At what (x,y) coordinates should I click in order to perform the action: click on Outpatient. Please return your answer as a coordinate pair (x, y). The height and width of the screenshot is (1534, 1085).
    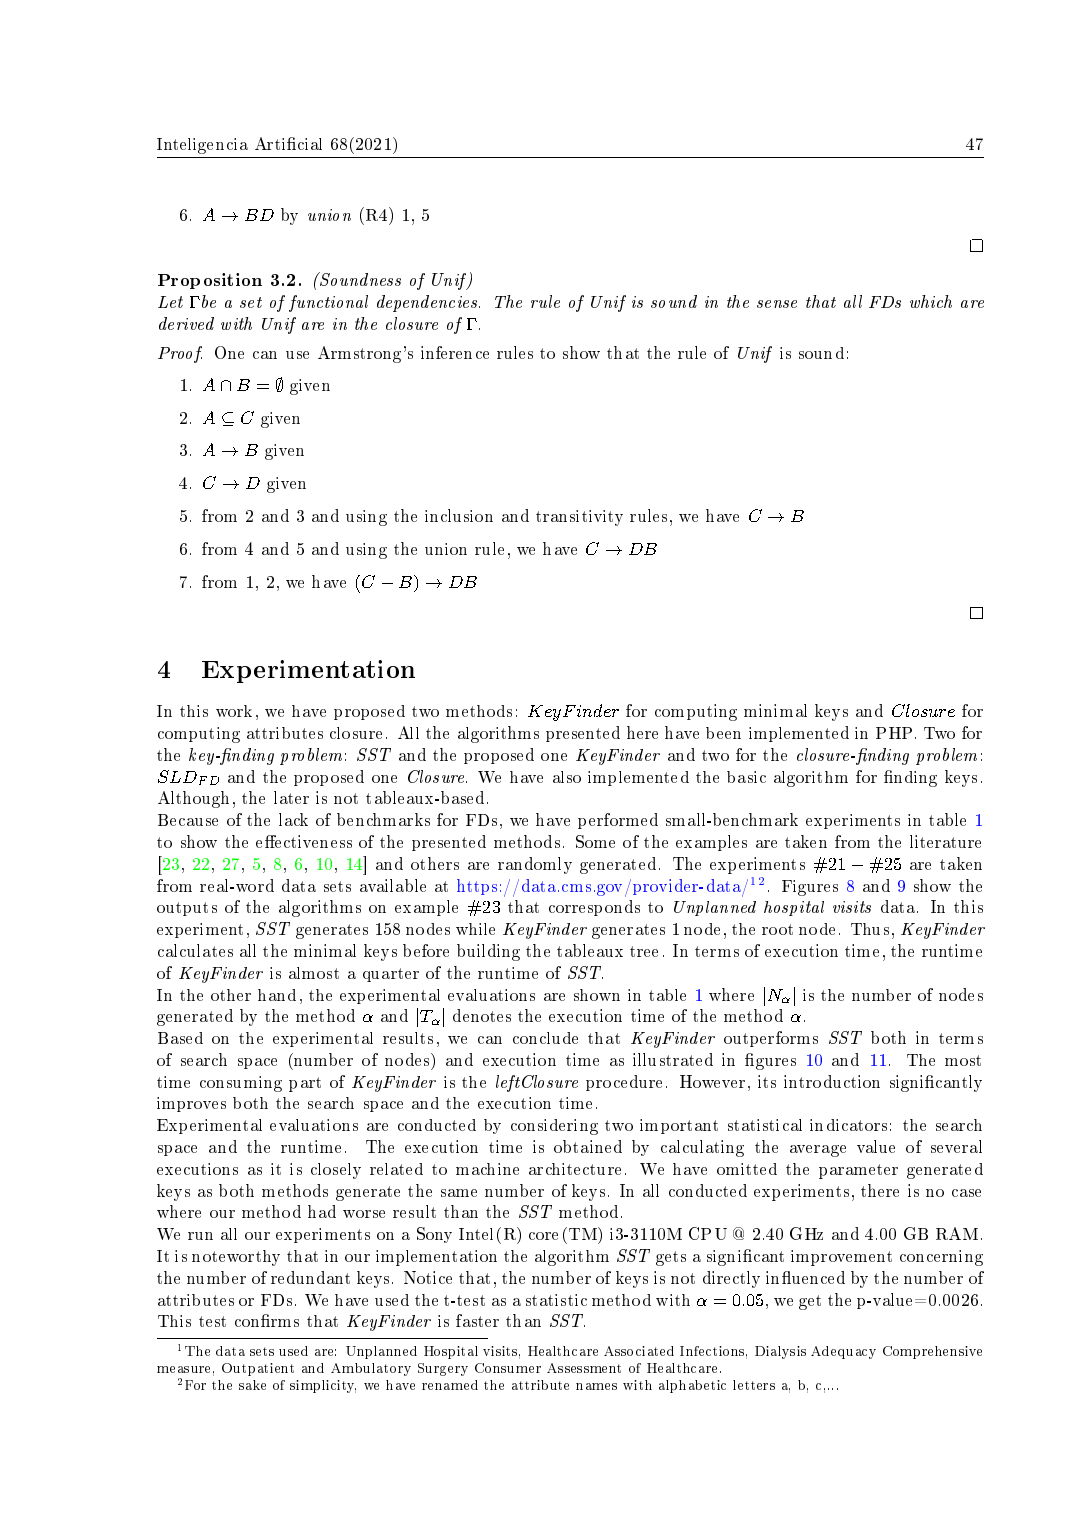
    Looking at the image, I should click on (258, 1369).
